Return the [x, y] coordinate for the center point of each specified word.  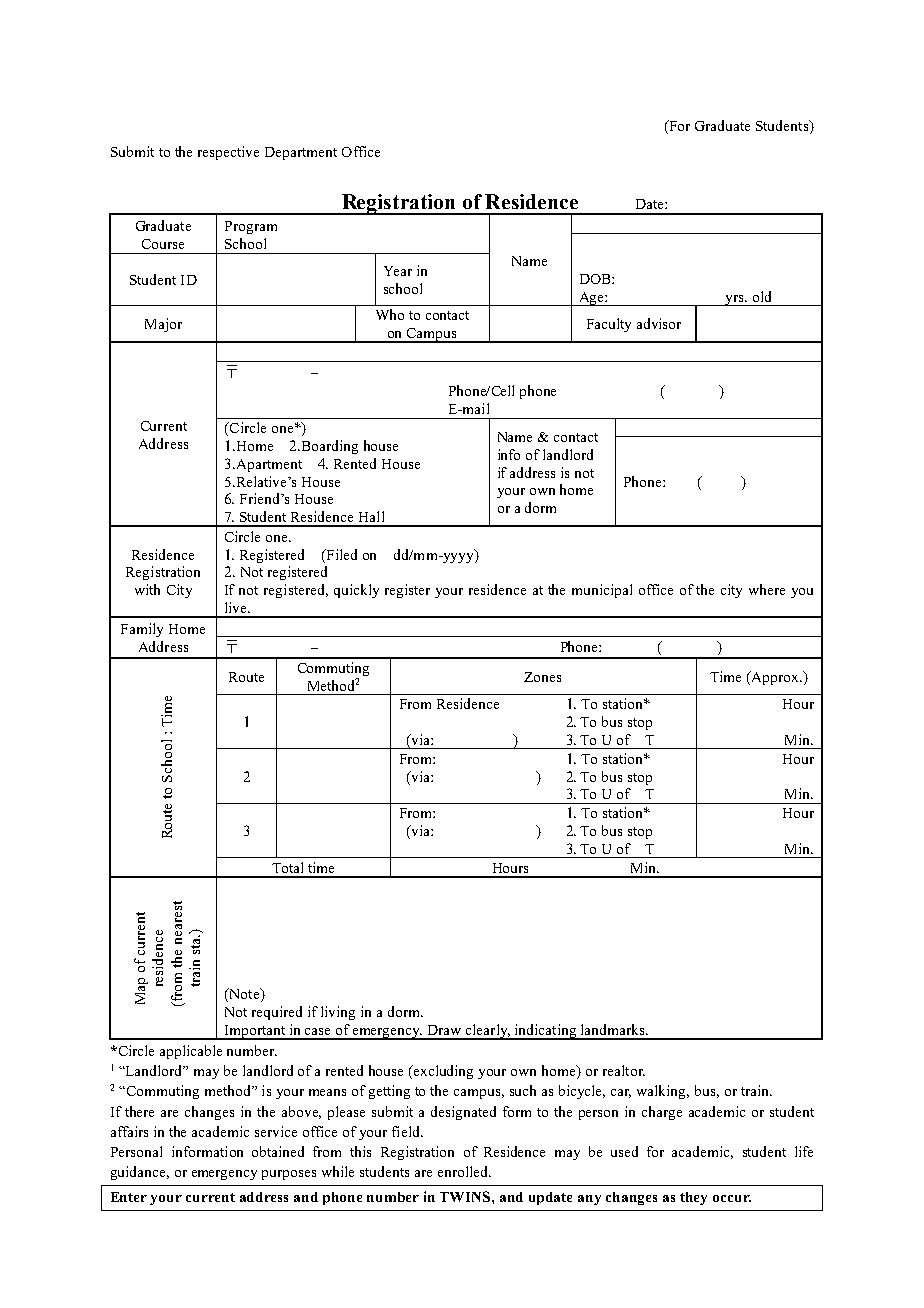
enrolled [464, 1171]
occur [732, 1198]
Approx [775, 678]
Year [398, 271]
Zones [542, 677]
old [762, 296]
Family [142, 630]
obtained [278, 1151]
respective [228, 153]
